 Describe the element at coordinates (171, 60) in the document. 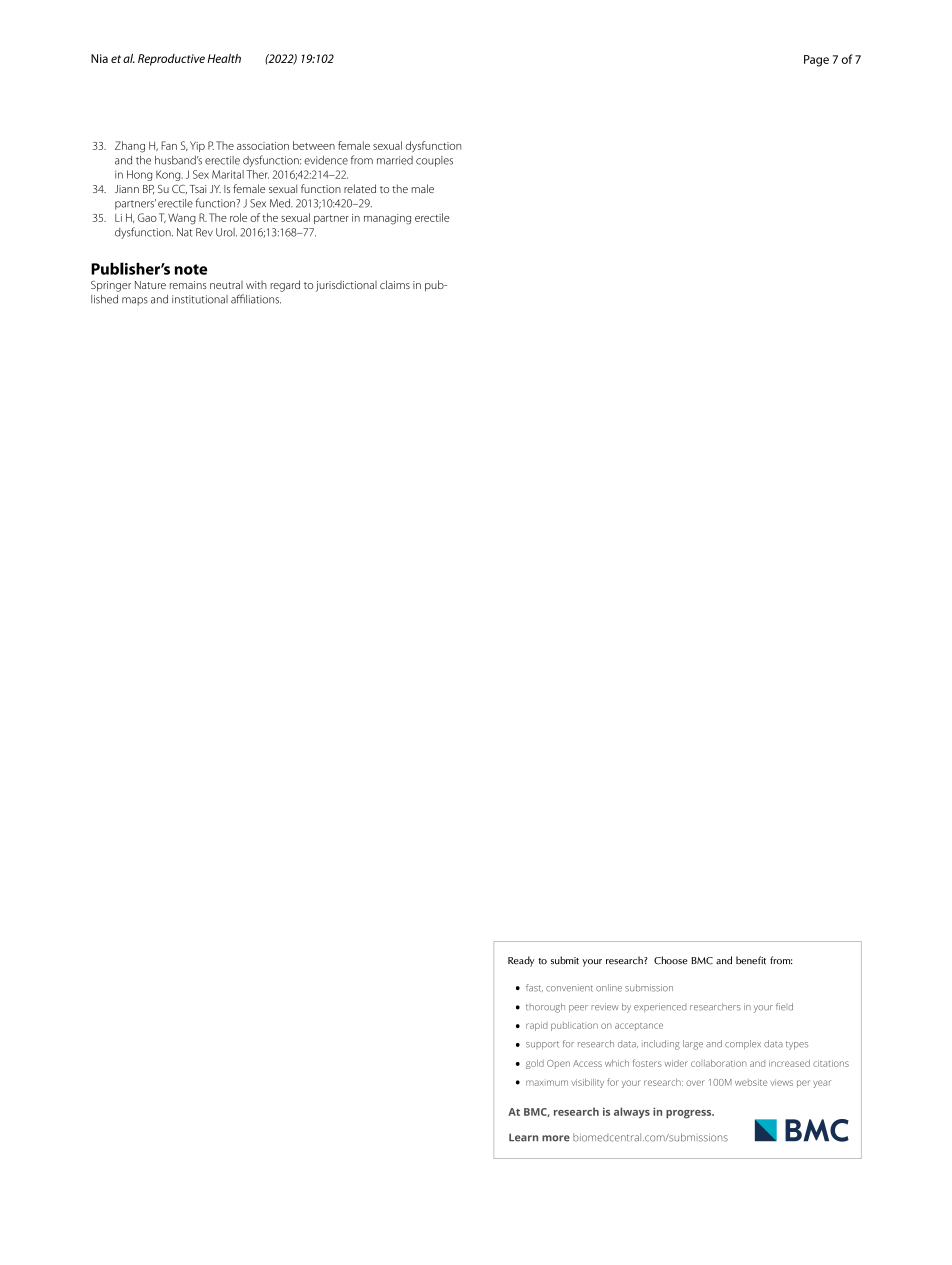

I see `Reproductive` at that location.
